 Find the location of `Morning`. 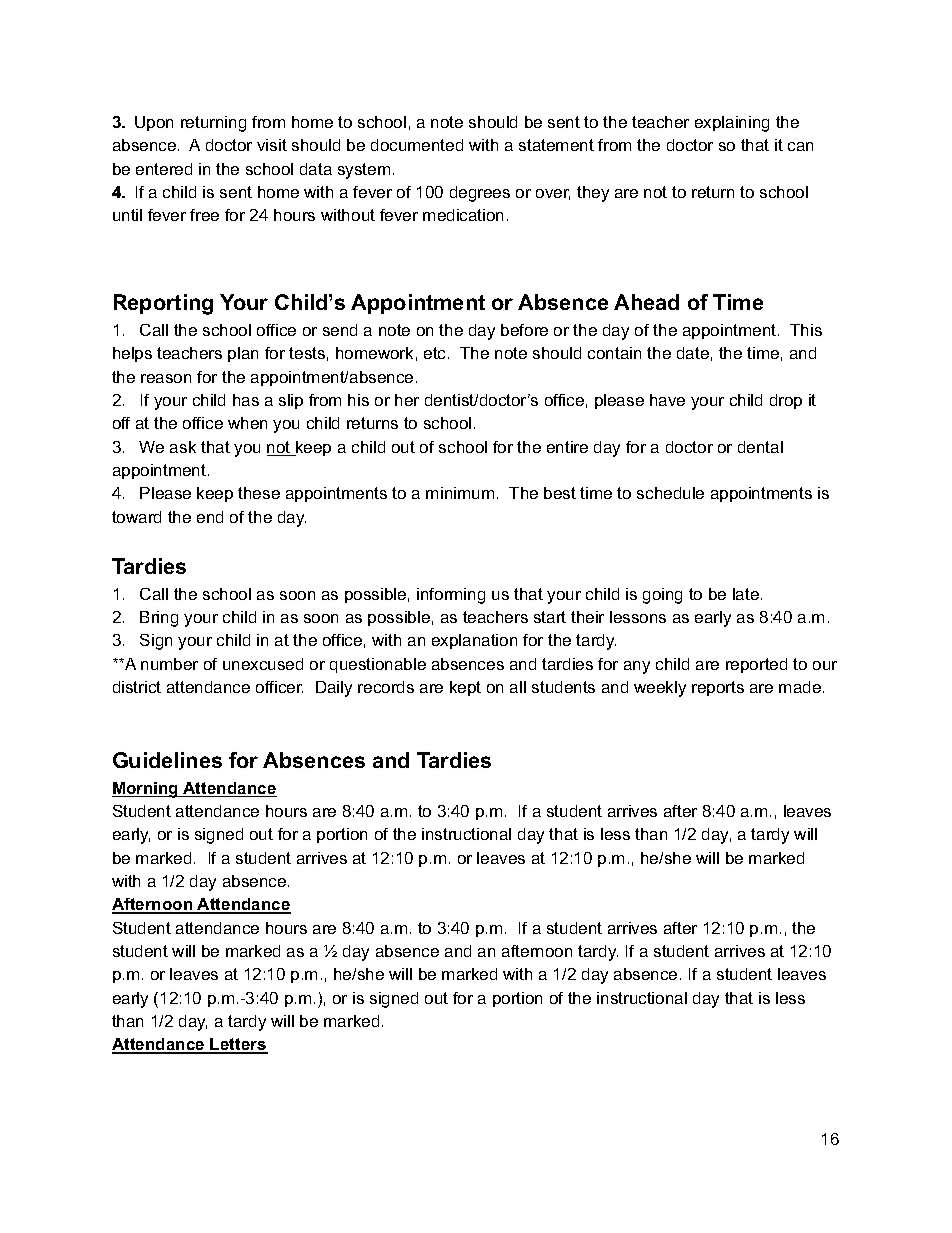

Morning is located at coordinates (146, 790).
